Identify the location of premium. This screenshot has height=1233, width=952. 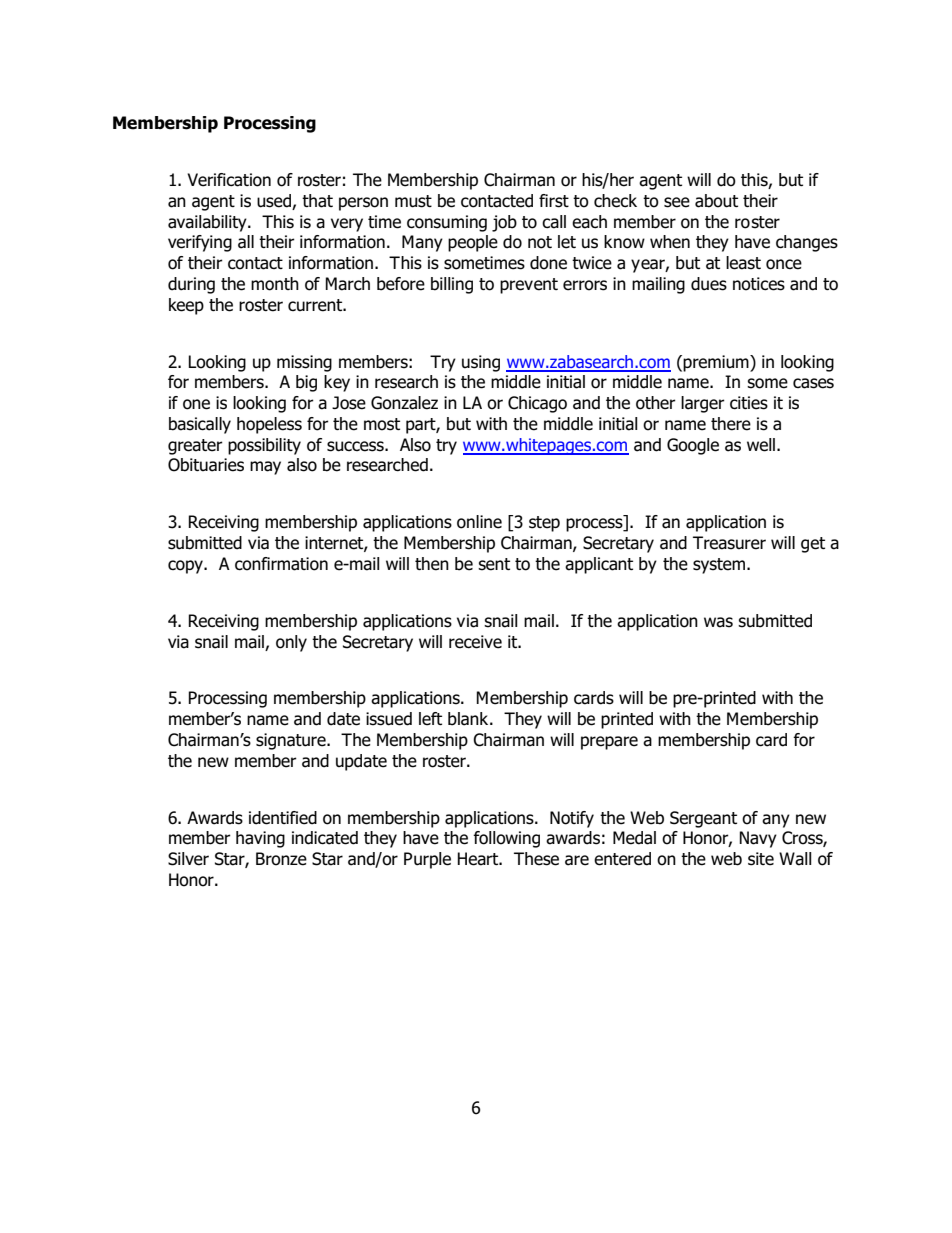
(717, 363).
